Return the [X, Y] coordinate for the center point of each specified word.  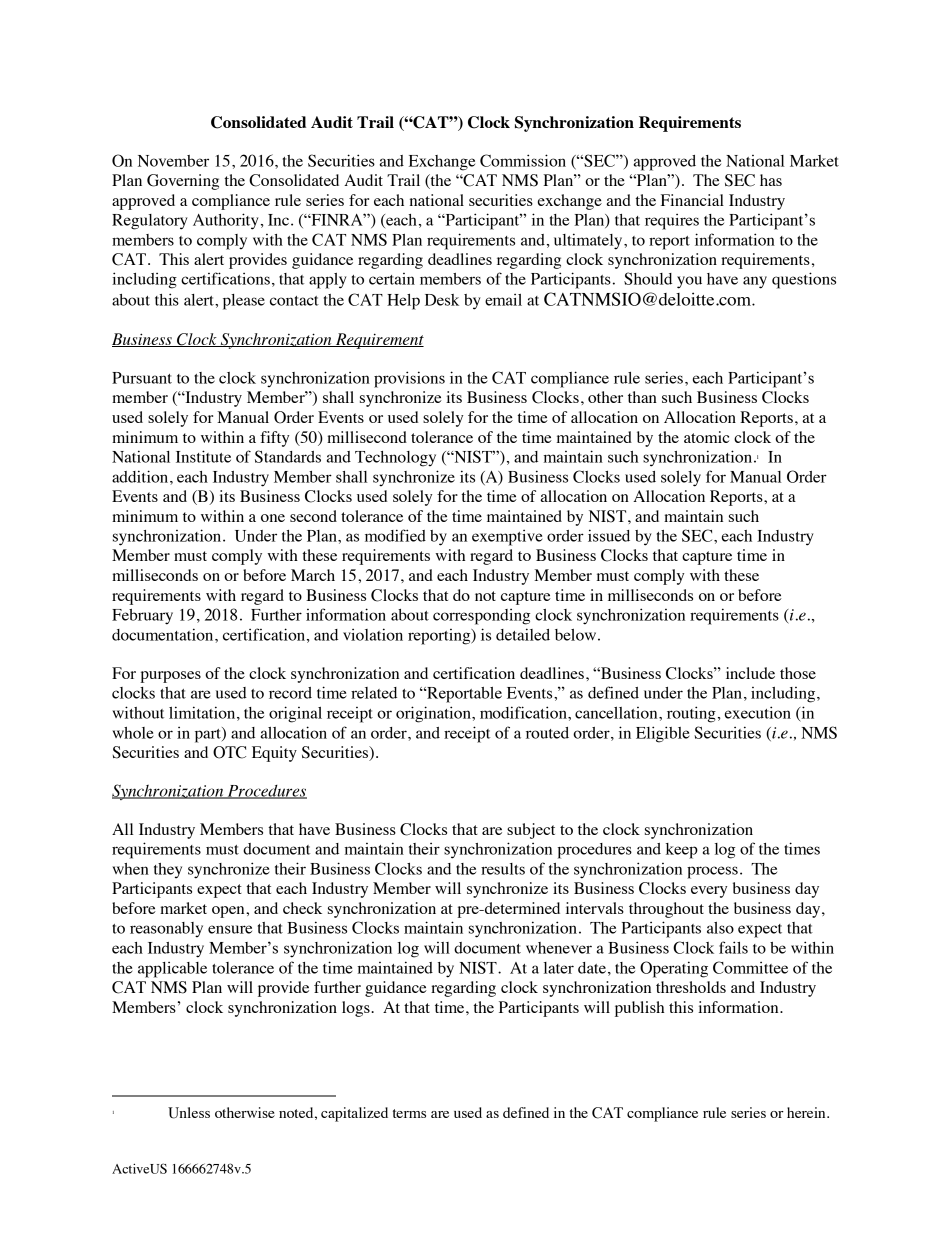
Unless [189, 1113]
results [503, 869]
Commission [523, 160]
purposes [171, 677]
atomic [706, 437]
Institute [203, 456]
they [168, 871]
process [712, 872]
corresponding [481, 617]
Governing [183, 182]
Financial [692, 200]
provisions [409, 379]
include [750, 673]
